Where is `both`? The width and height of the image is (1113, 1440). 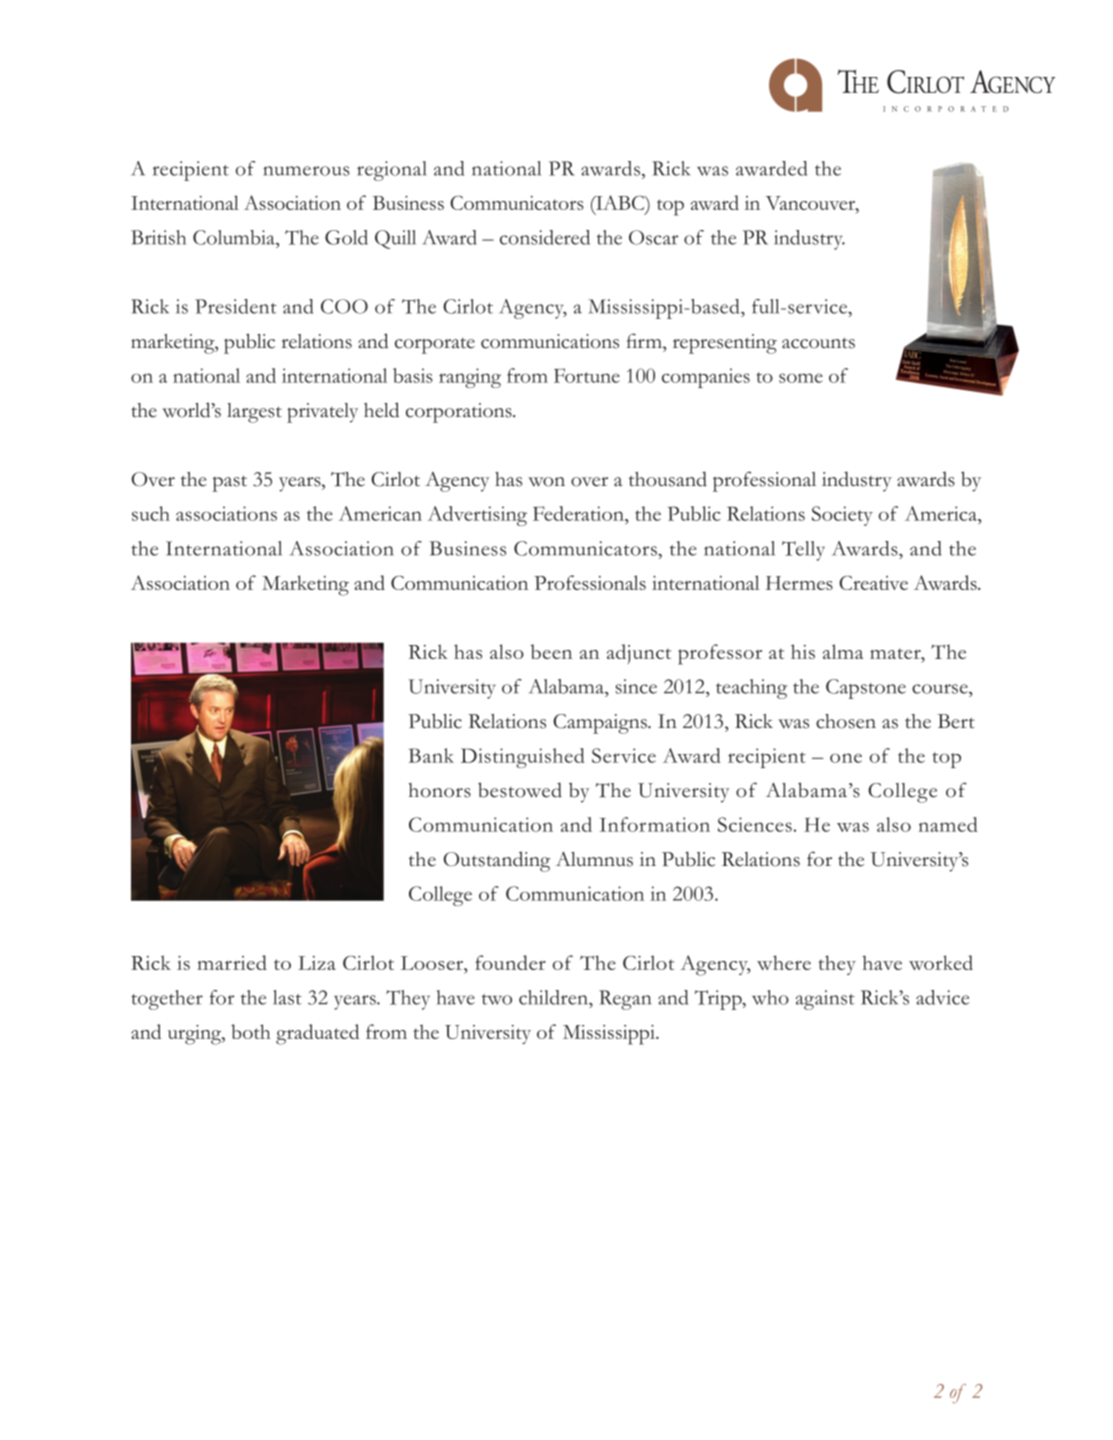
both is located at coordinates (251, 1031).
